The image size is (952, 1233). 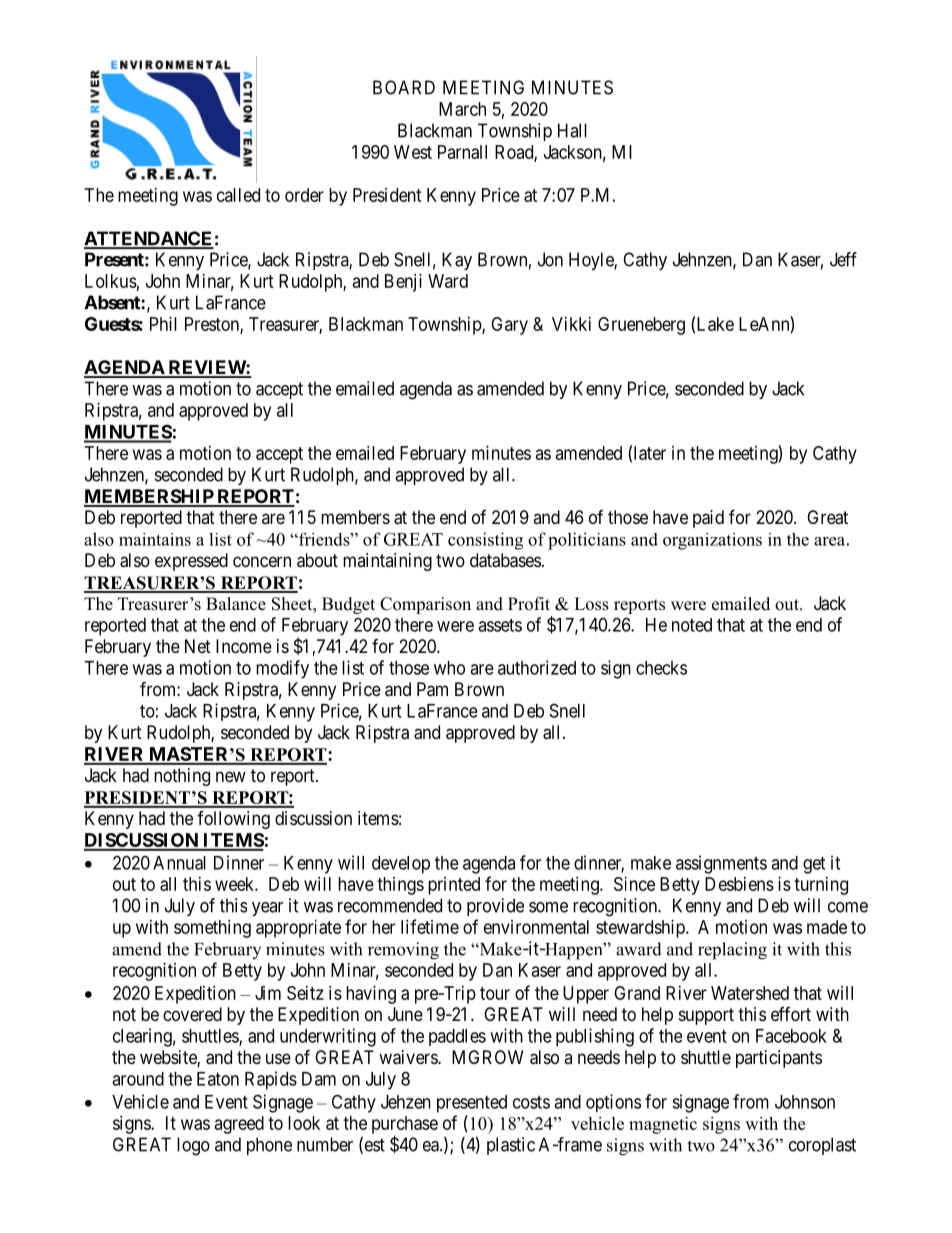 What do you see at coordinates (462, 109) in the screenshot?
I see `March` at bounding box center [462, 109].
